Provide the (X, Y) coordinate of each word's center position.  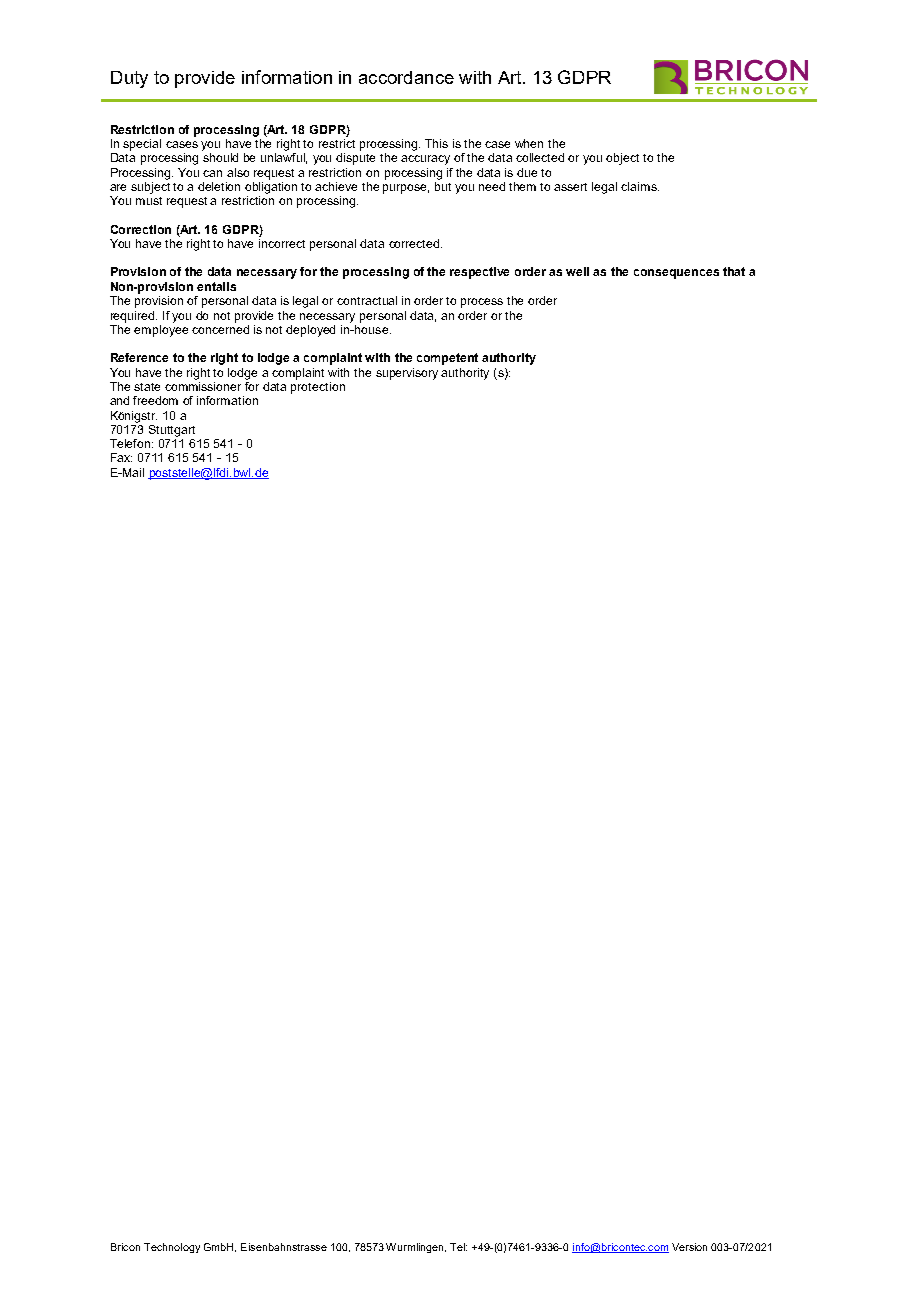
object (622, 159)
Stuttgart (172, 431)
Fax (121, 457)
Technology (172, 1248)
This (436, 143)
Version (689, 1247)
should (220, 157)
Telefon (131, 443)
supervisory (407, 374)
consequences (676, 274)
